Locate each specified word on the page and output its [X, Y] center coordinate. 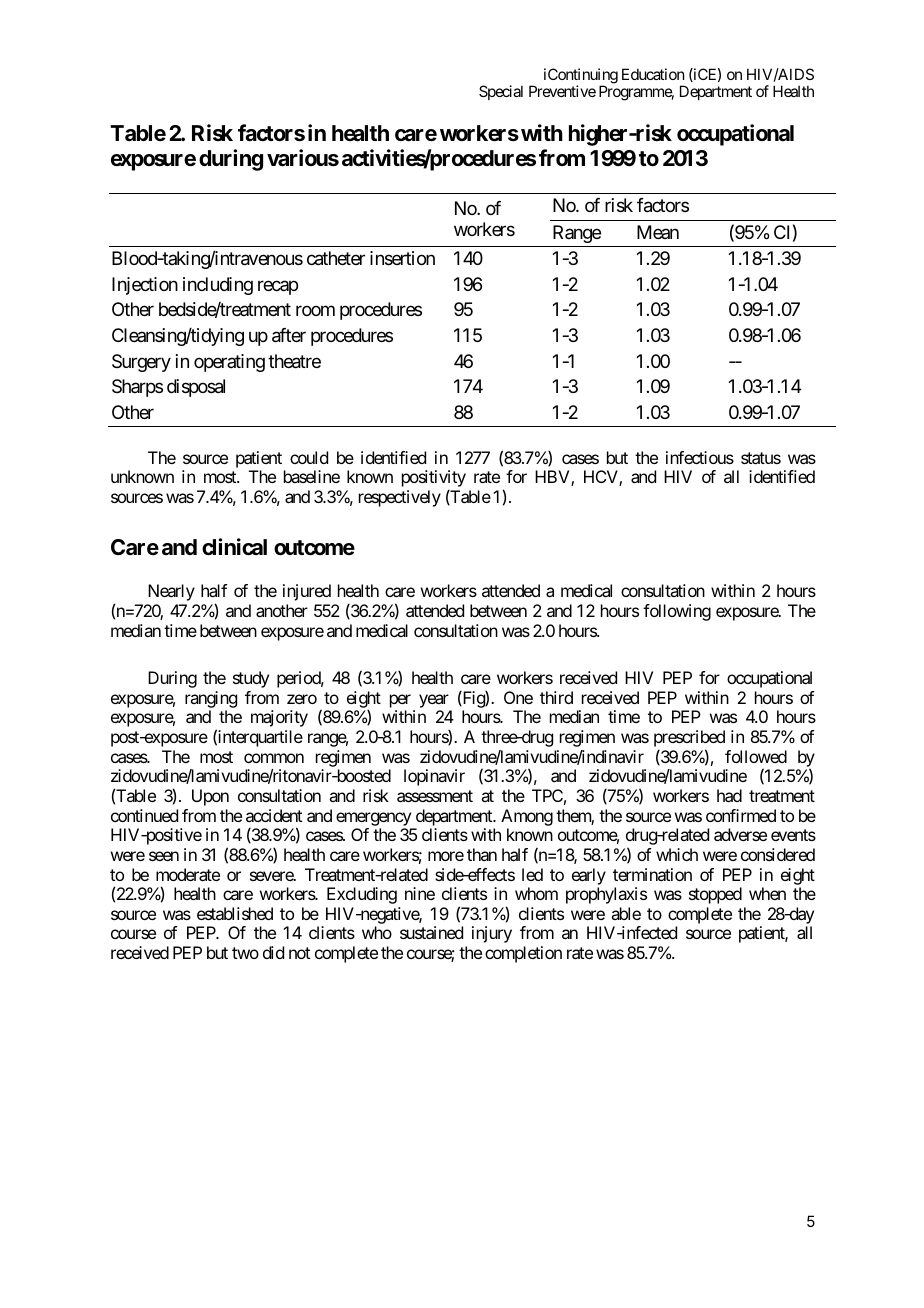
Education [653, 74]
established [235, 913]
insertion [402, 258]
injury [492, 934]
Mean [658, 232]
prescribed [689, 740]
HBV [553, 478]
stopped [715, 895]
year [434, 701]
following [677, 612]
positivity [434, 480]
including [218, 286]
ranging [211, 699]
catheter [336, 258]
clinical [234, 547]
